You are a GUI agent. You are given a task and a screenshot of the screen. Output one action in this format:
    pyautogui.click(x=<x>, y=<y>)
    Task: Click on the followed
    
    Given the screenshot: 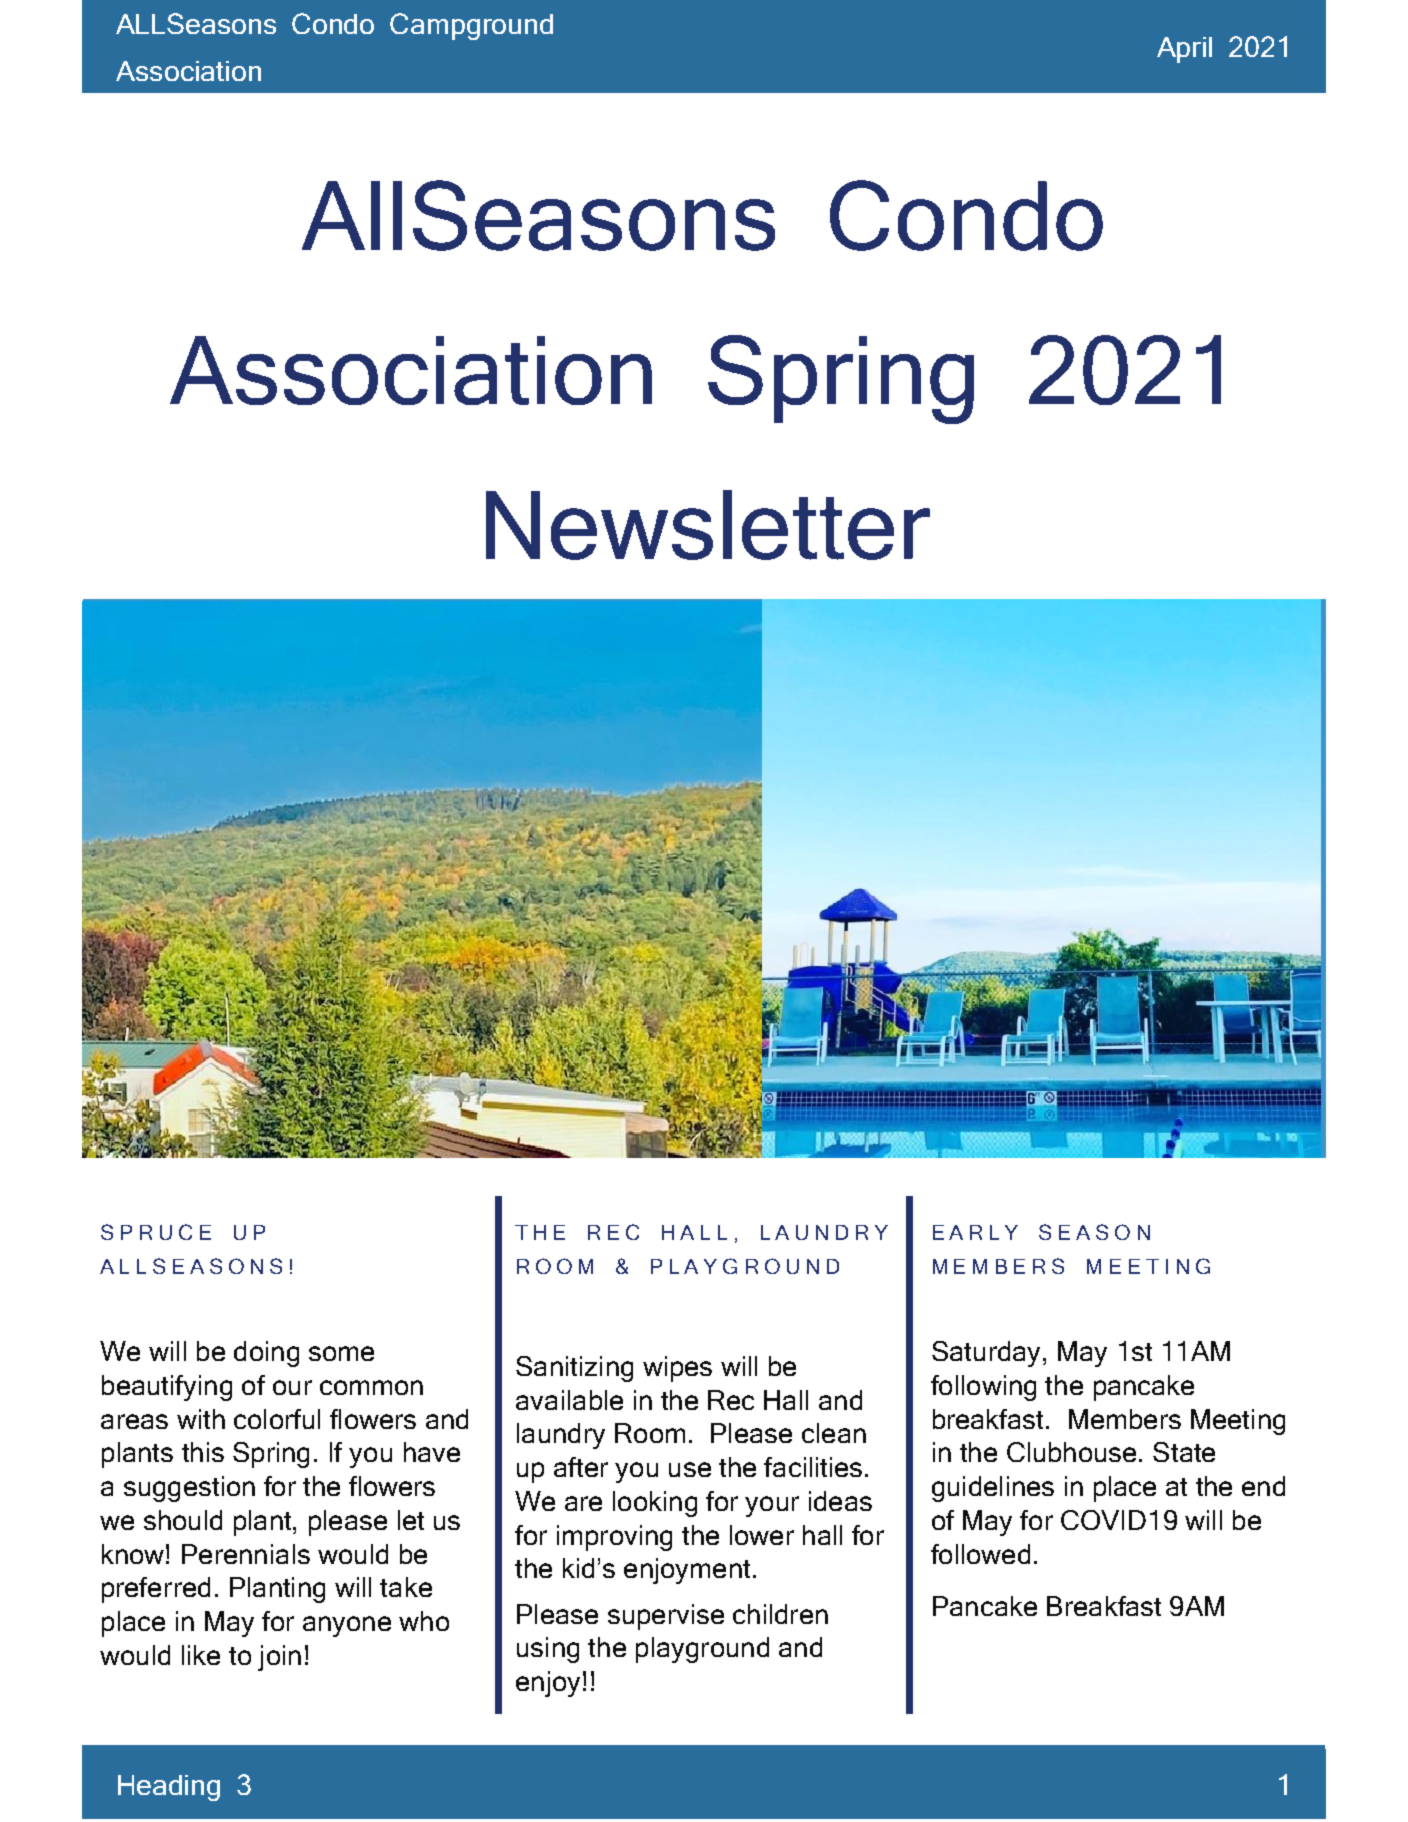 What is the action you would take?
    pyautogui.click(x=980, y=1554)
